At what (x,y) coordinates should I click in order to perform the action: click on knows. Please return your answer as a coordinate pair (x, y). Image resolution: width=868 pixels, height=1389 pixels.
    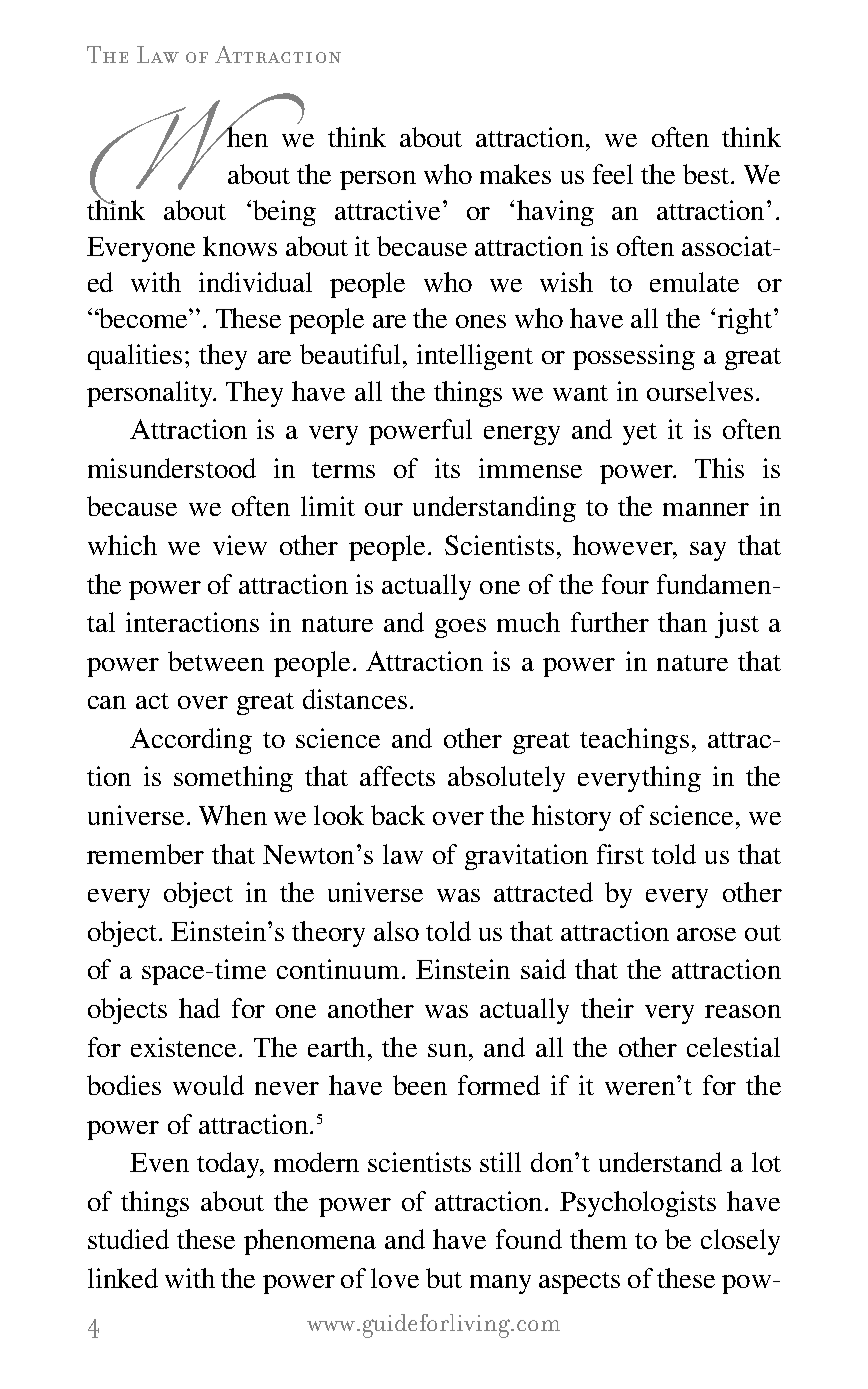
    Looking at the image, I should click on (240, 246).
